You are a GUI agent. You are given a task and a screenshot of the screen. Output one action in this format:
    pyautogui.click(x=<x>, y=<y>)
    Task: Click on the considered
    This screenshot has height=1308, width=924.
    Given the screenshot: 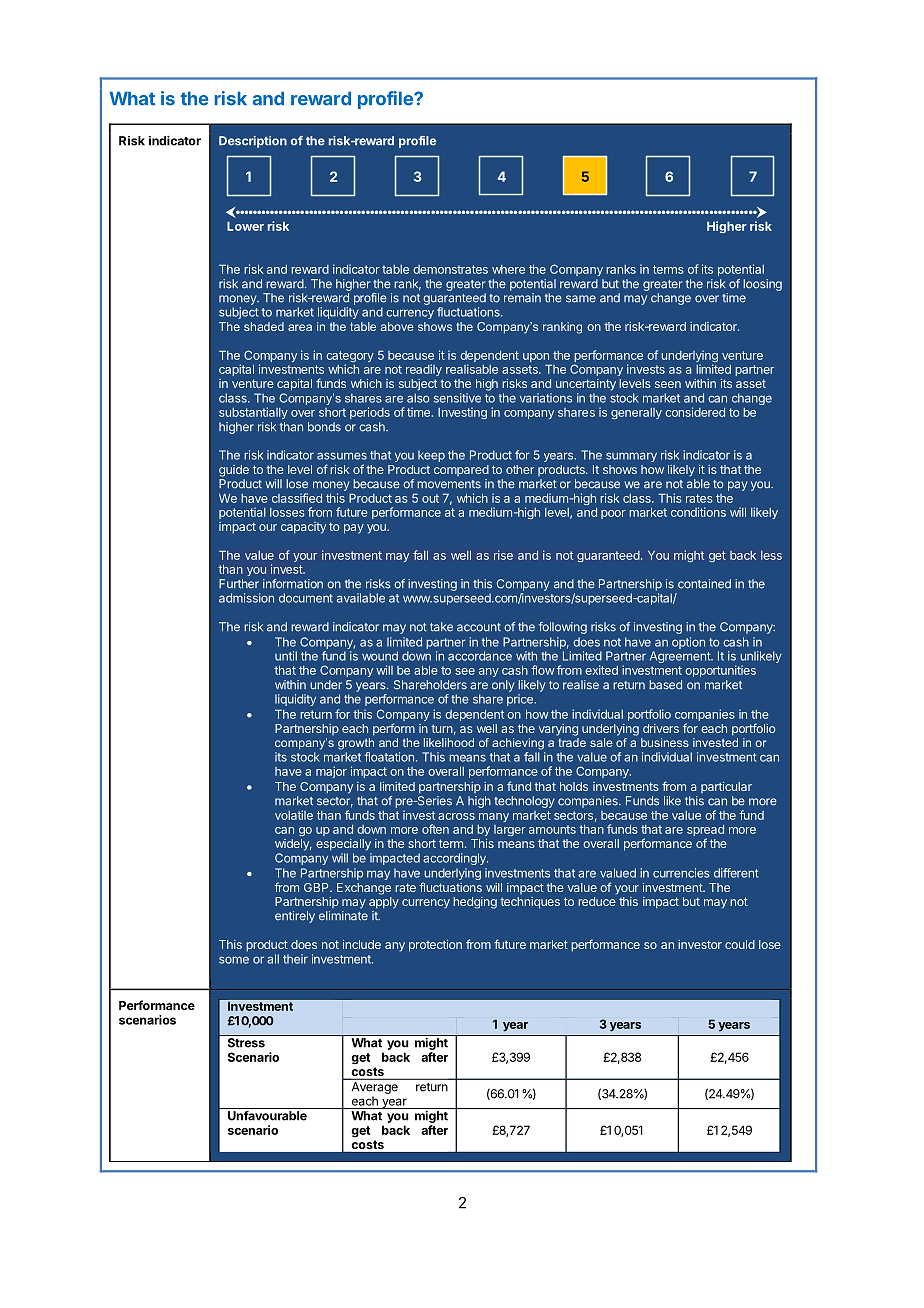 What is the action you would take?
    pyautogui.click(x=695, y=412)
